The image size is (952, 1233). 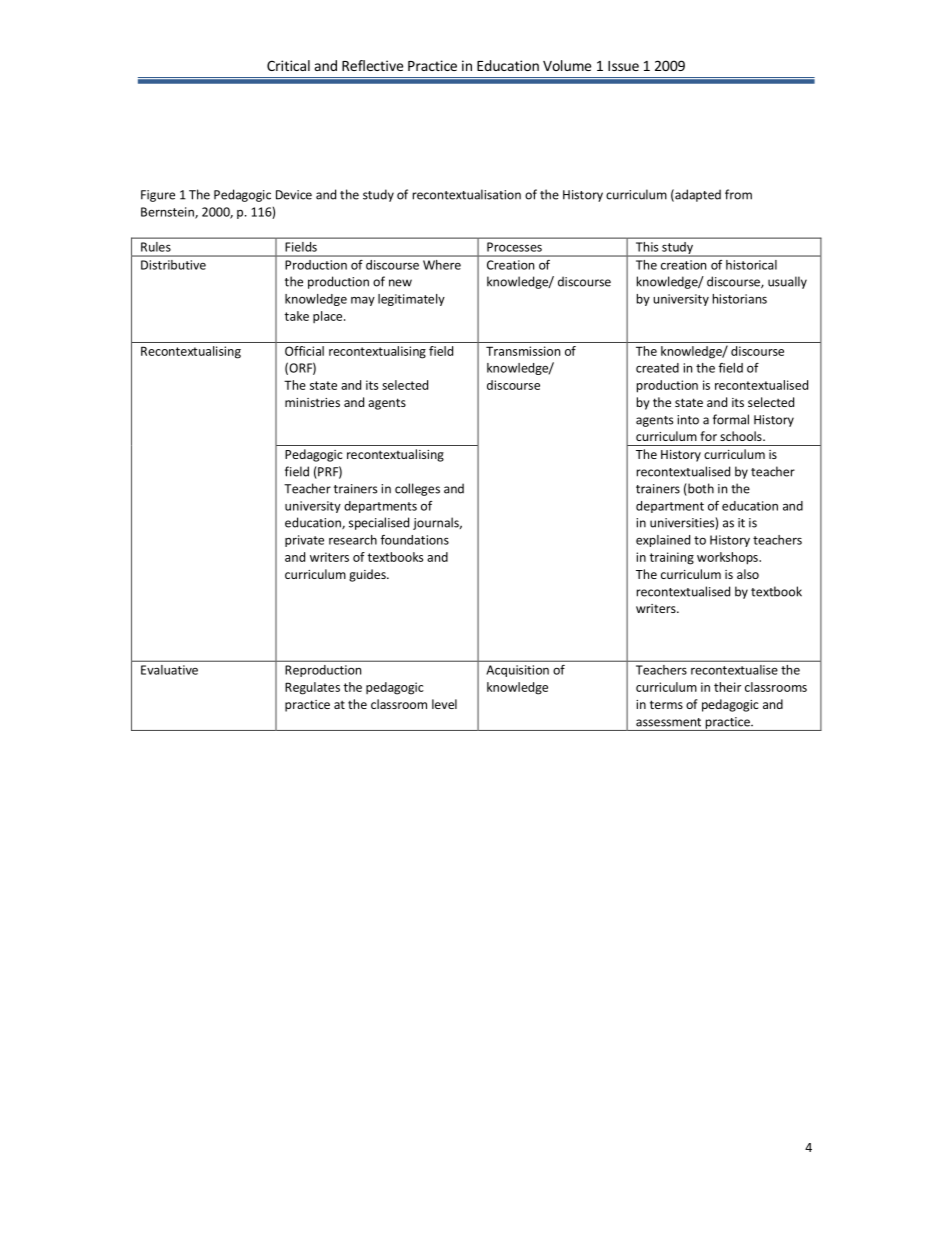 What do you see at coordinates (738, 194) in the screenshot?
I see `from` at bounding box center [738, 194].
